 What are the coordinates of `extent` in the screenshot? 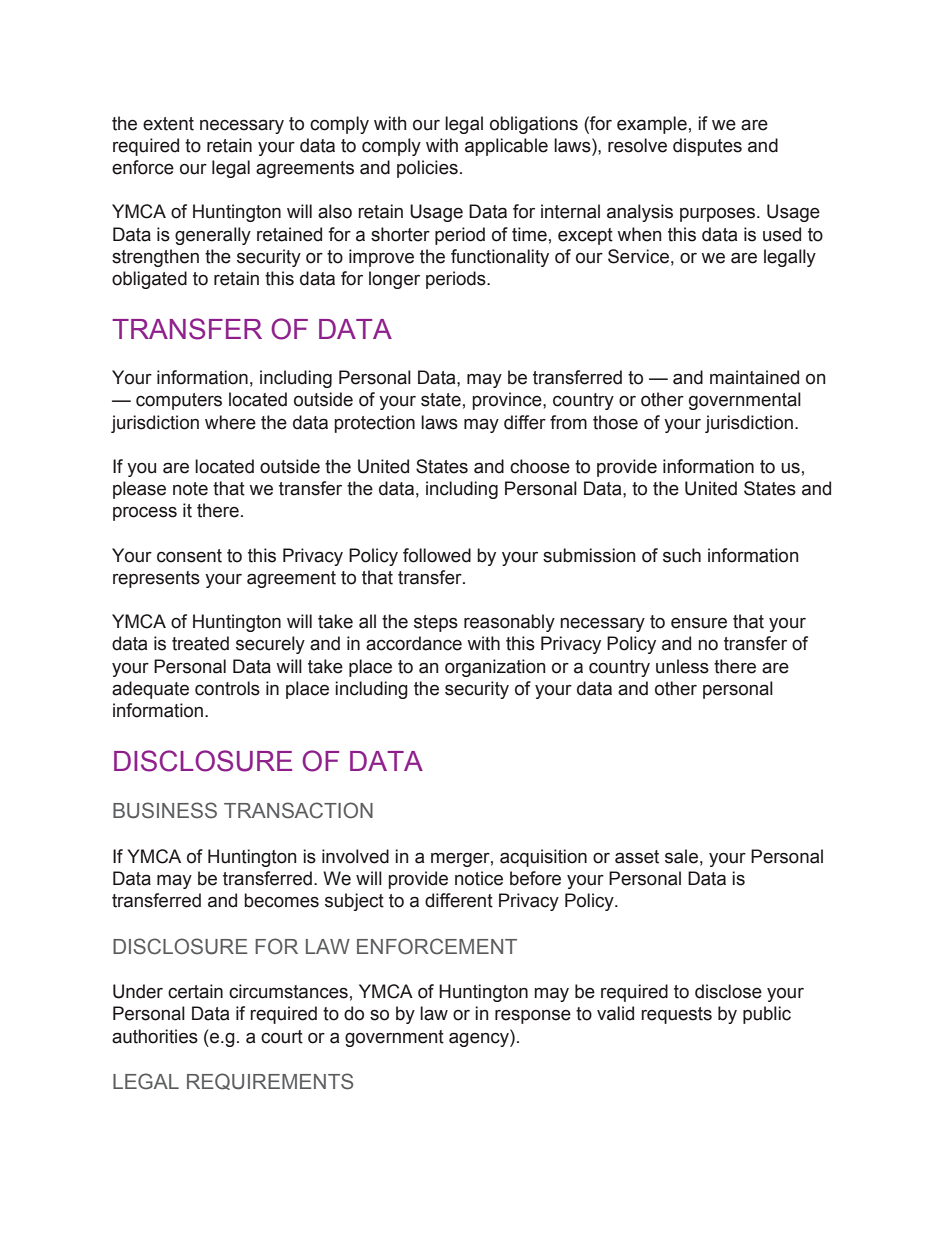 It's located at (168, 124).
